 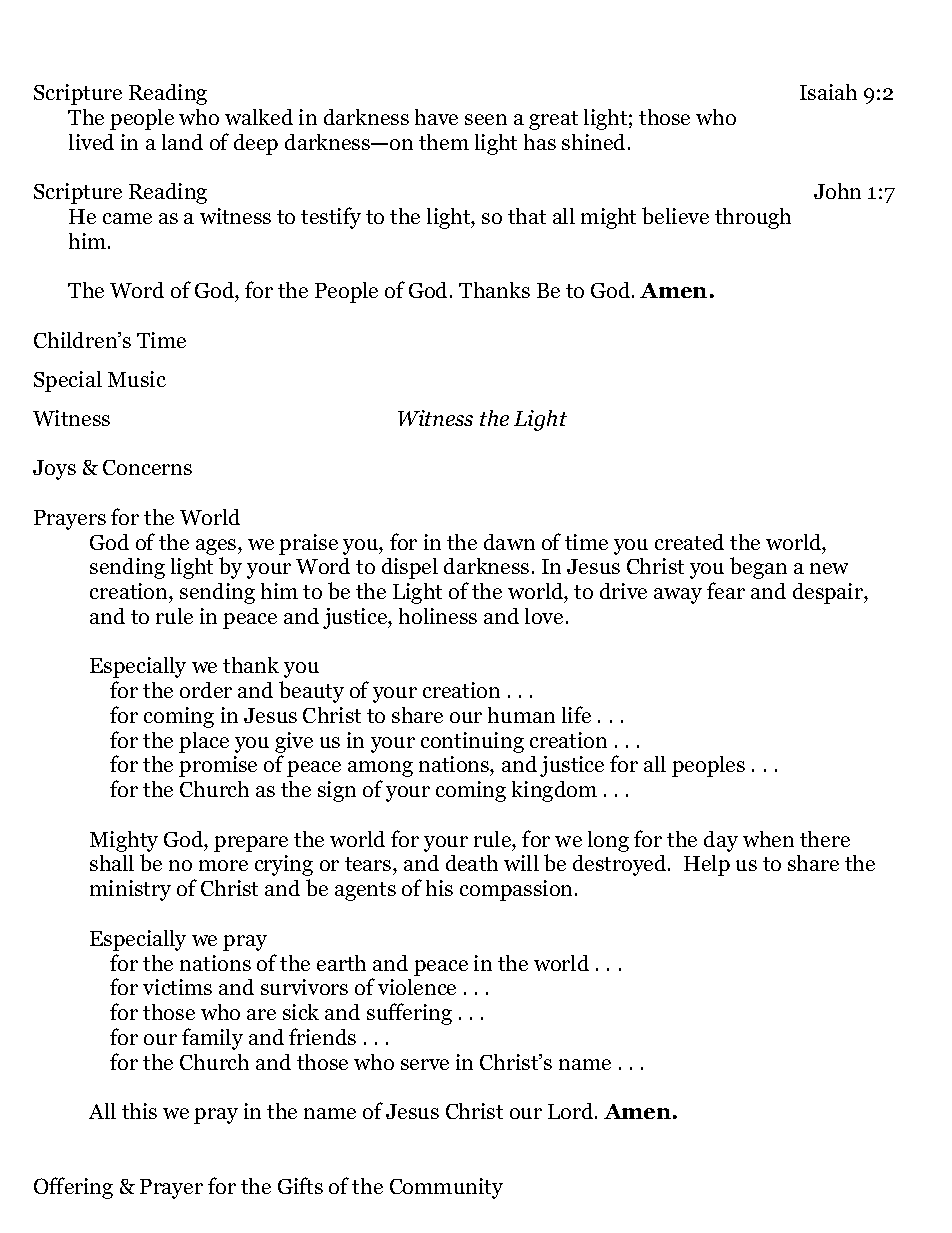 What do you see at coordinates (726, 590) in the image?
I see `fear` at bounding box center [726, 590].
